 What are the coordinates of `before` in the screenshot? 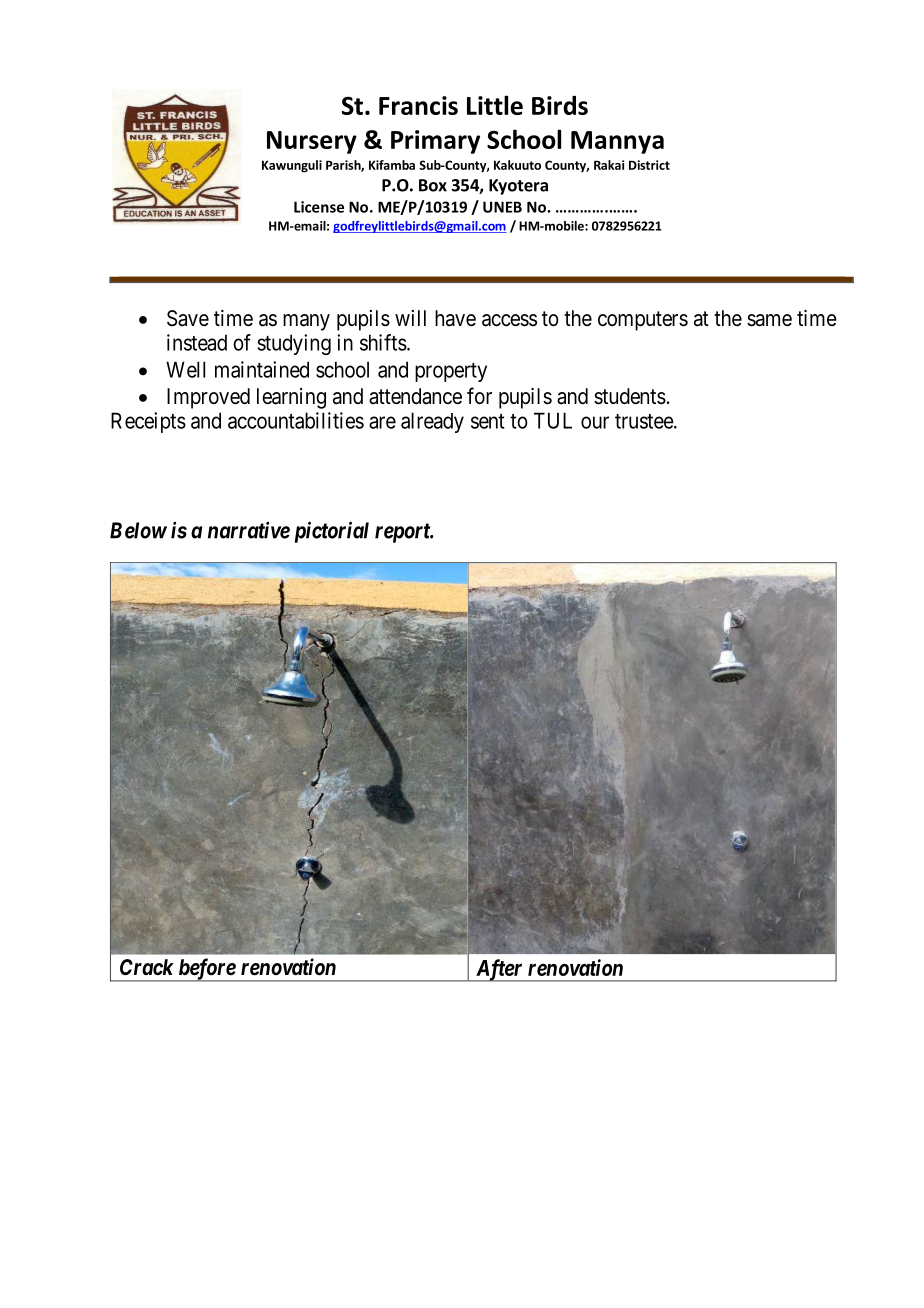 It's located at (206, 970).
